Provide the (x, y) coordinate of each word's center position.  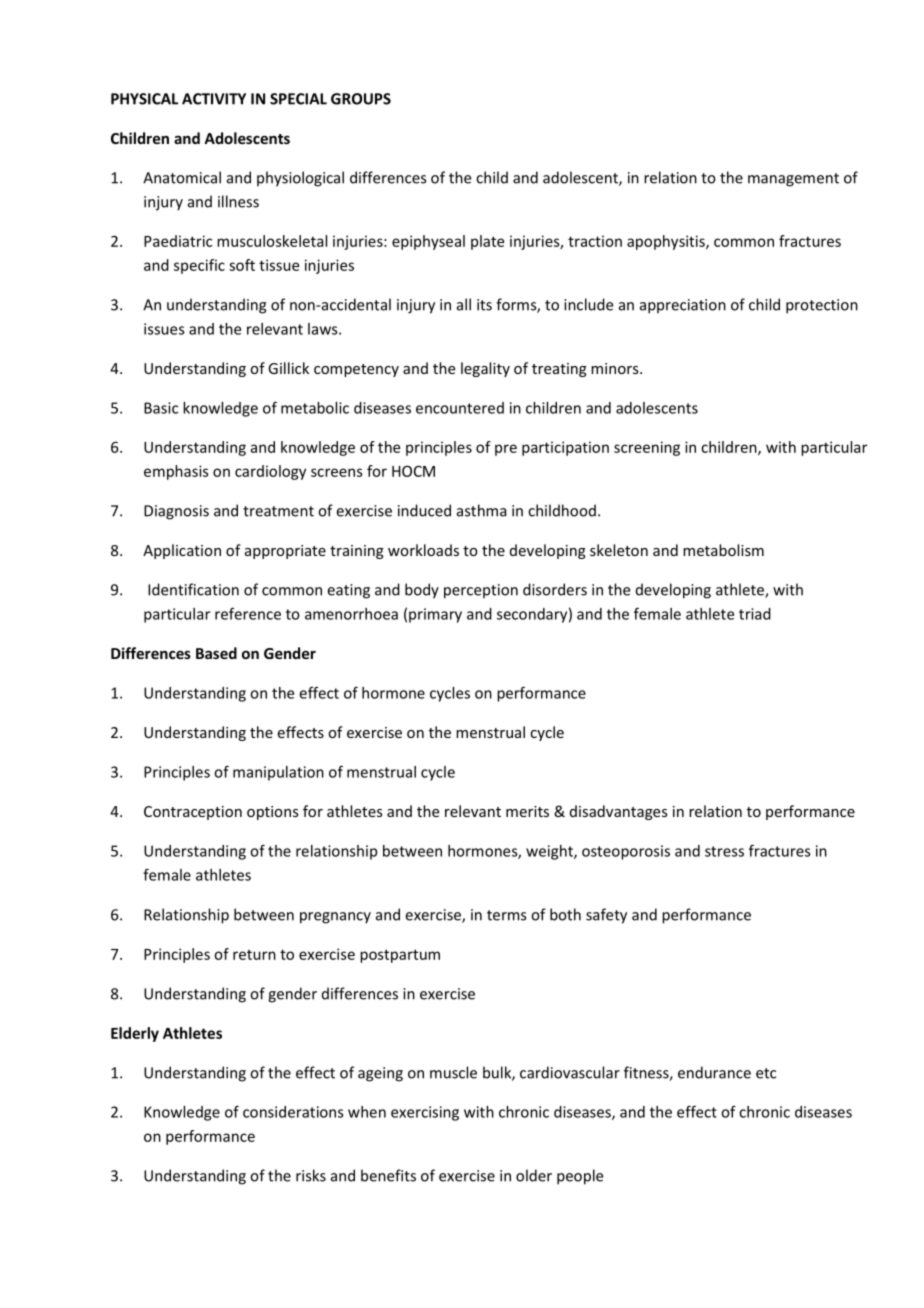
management (793, 180)
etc (766, 1073)
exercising (425, 1113)
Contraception (193, 813)
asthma (482, 510)
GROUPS (361, 99)
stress (724, 851)
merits (527, 811)
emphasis (176, 472)
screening (647, 448)
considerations (293, 1112)
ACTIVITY (214, 99)
